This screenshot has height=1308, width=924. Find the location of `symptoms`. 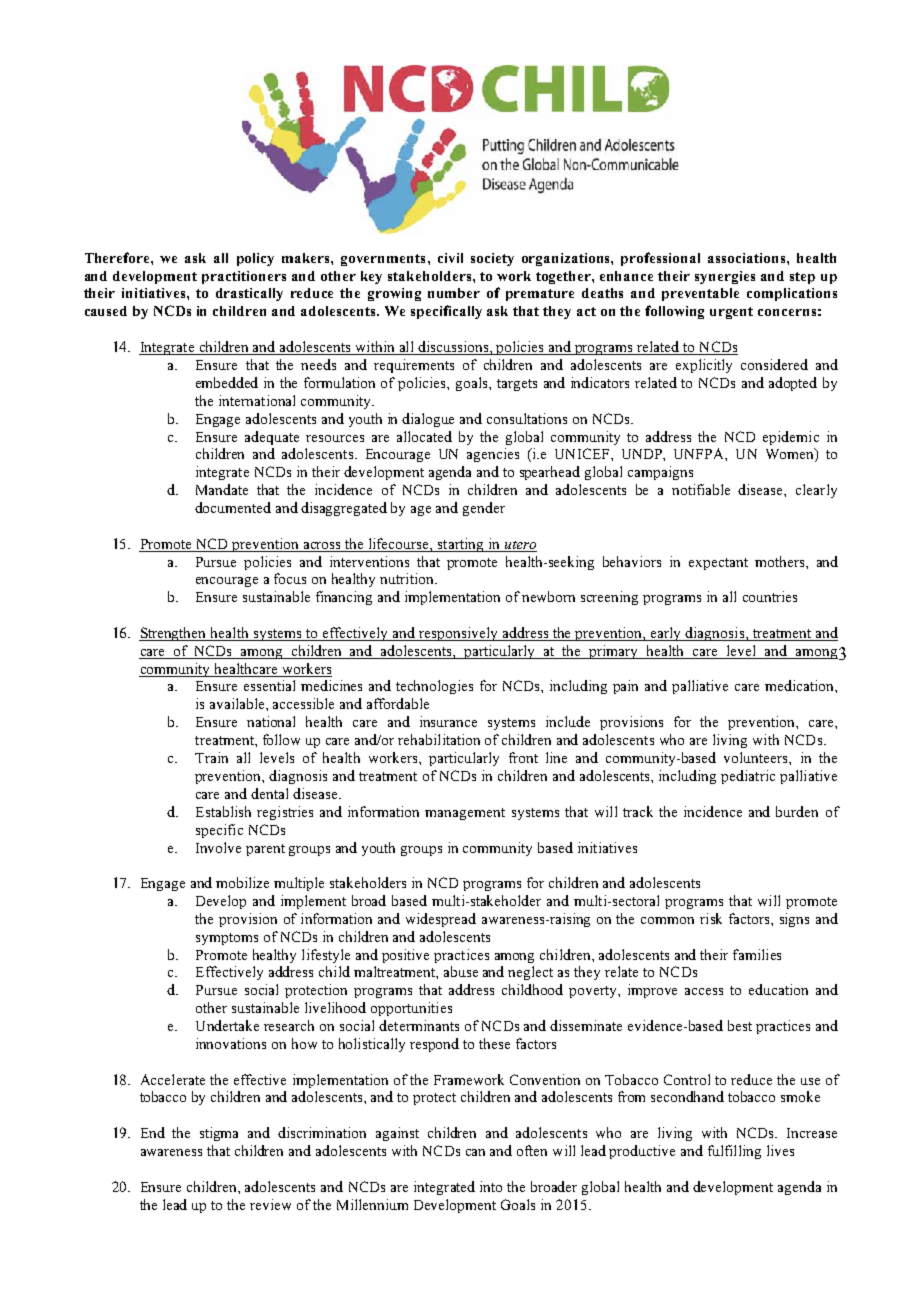

symptoms is located at coordinates (227, 939).
